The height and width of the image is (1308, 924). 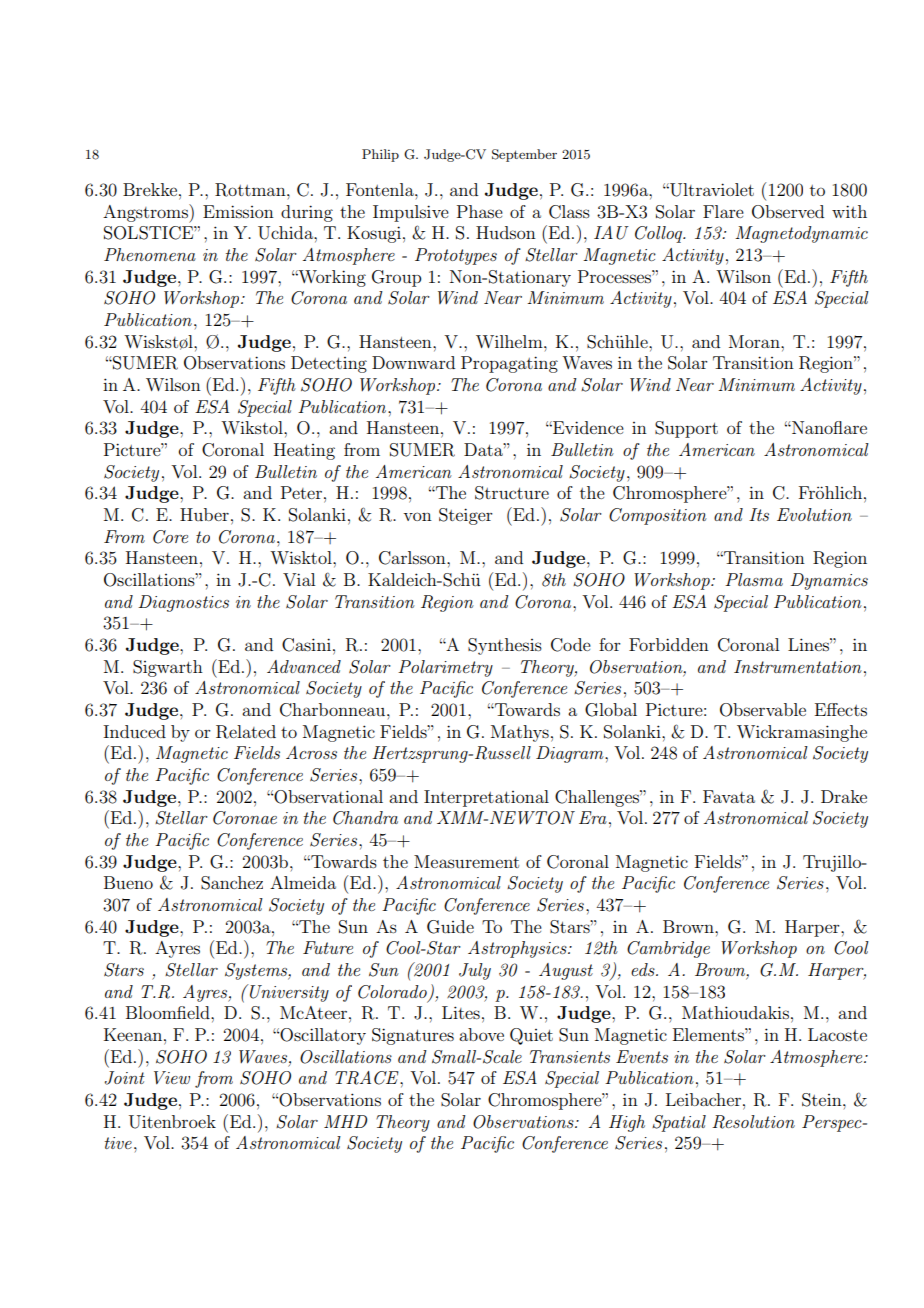 What do you see at coordinates (844, 796) in the image?
I see `Drake` at bounding box center [844, 796].
